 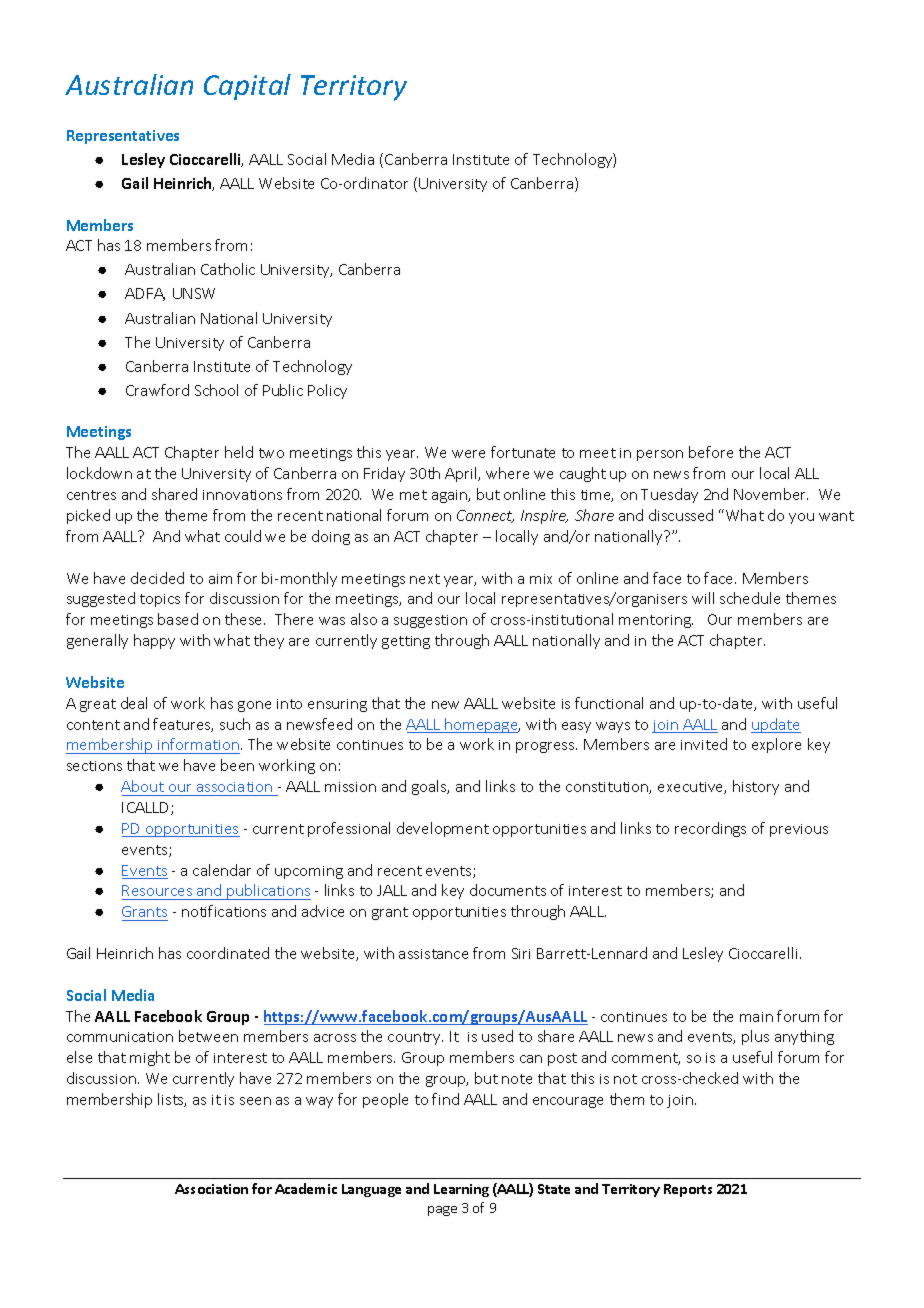 What do you see at coordinates (660, 455) in the page?
I see `person` at bounding box center [660, 455].
